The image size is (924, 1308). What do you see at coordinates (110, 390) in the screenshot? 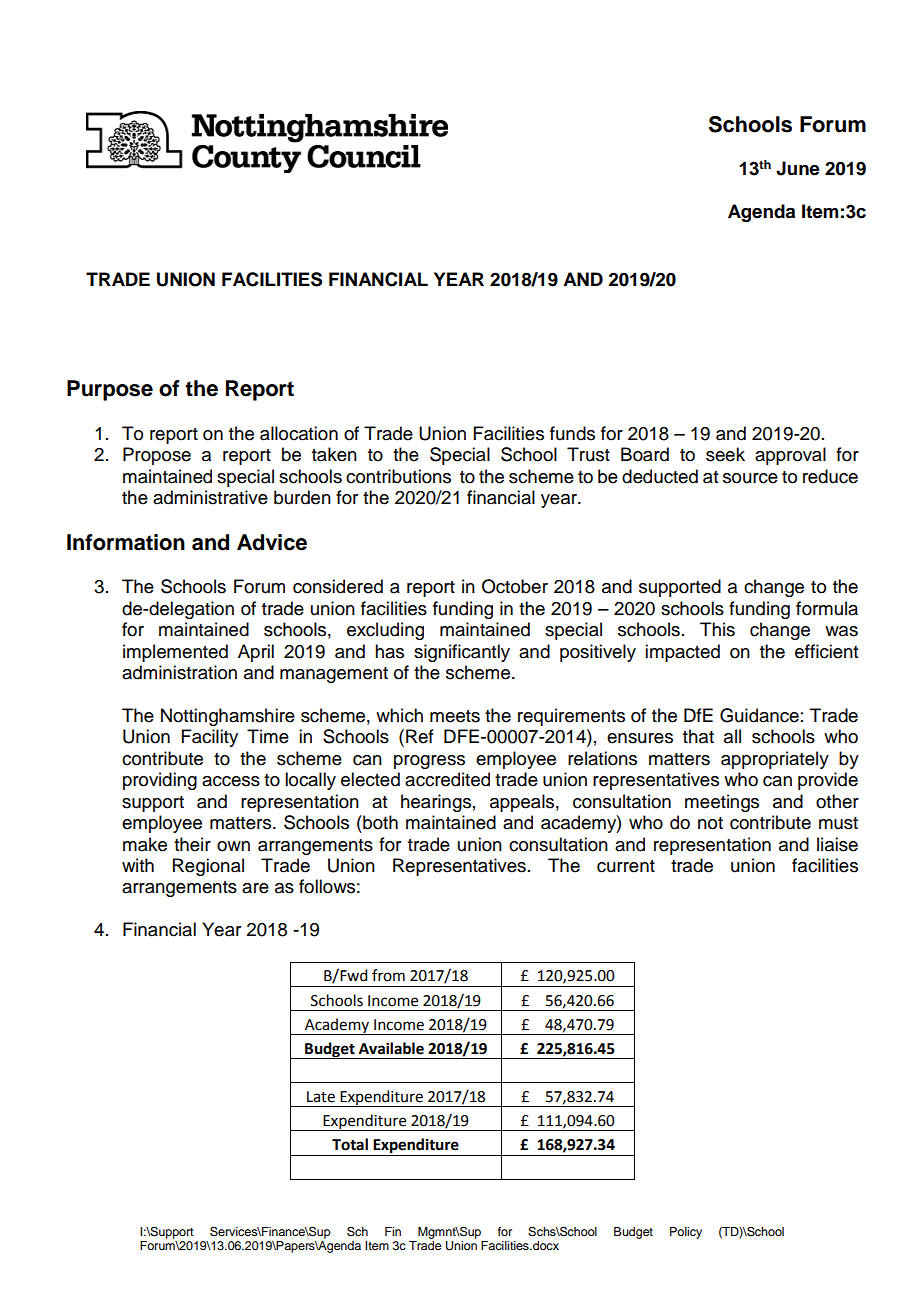
I see `Purpose` at bounding box center [110, 390].
